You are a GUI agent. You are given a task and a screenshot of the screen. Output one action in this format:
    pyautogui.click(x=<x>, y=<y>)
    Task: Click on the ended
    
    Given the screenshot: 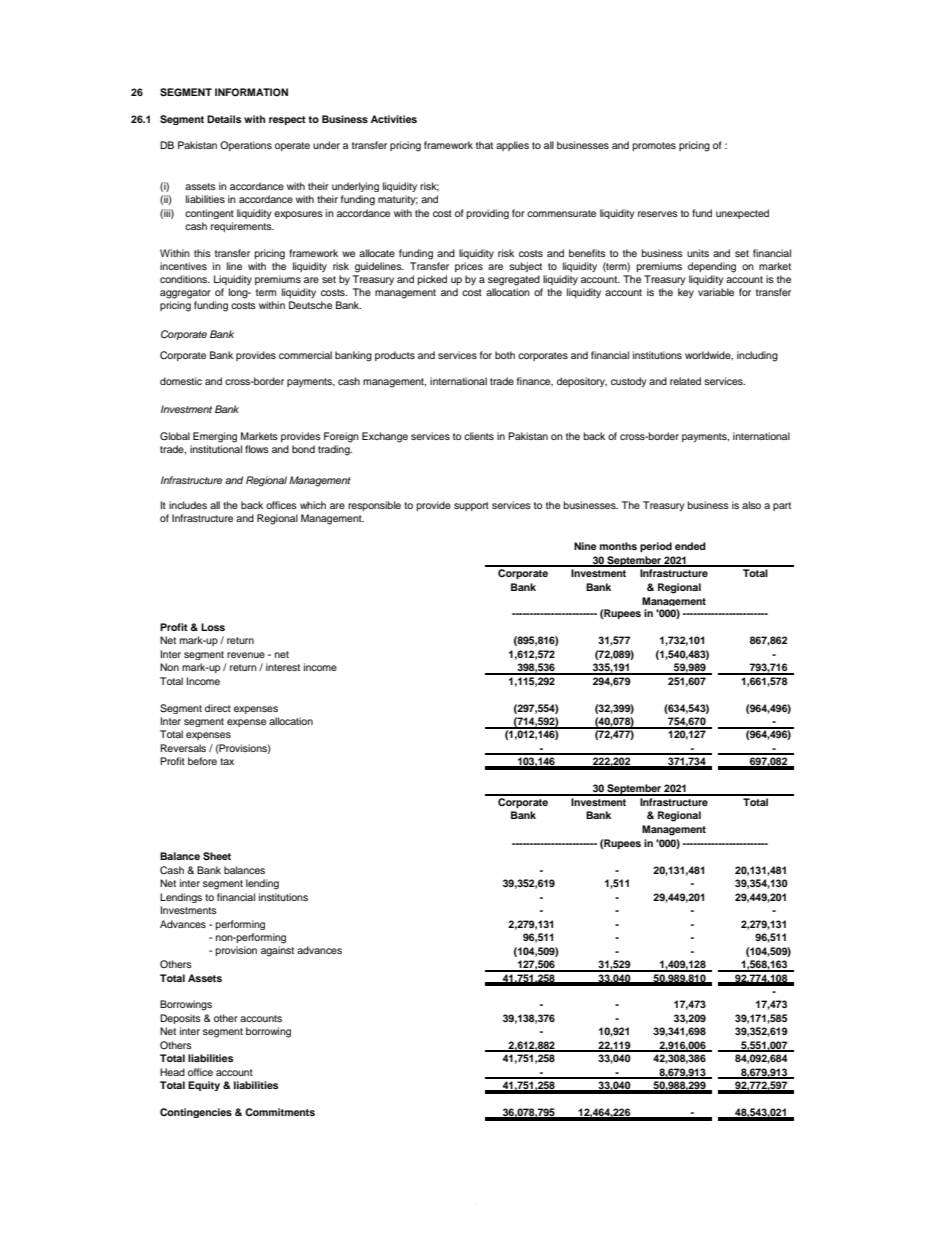 What is the action you would take?
    pyautogui.click(x=690, y=546)
